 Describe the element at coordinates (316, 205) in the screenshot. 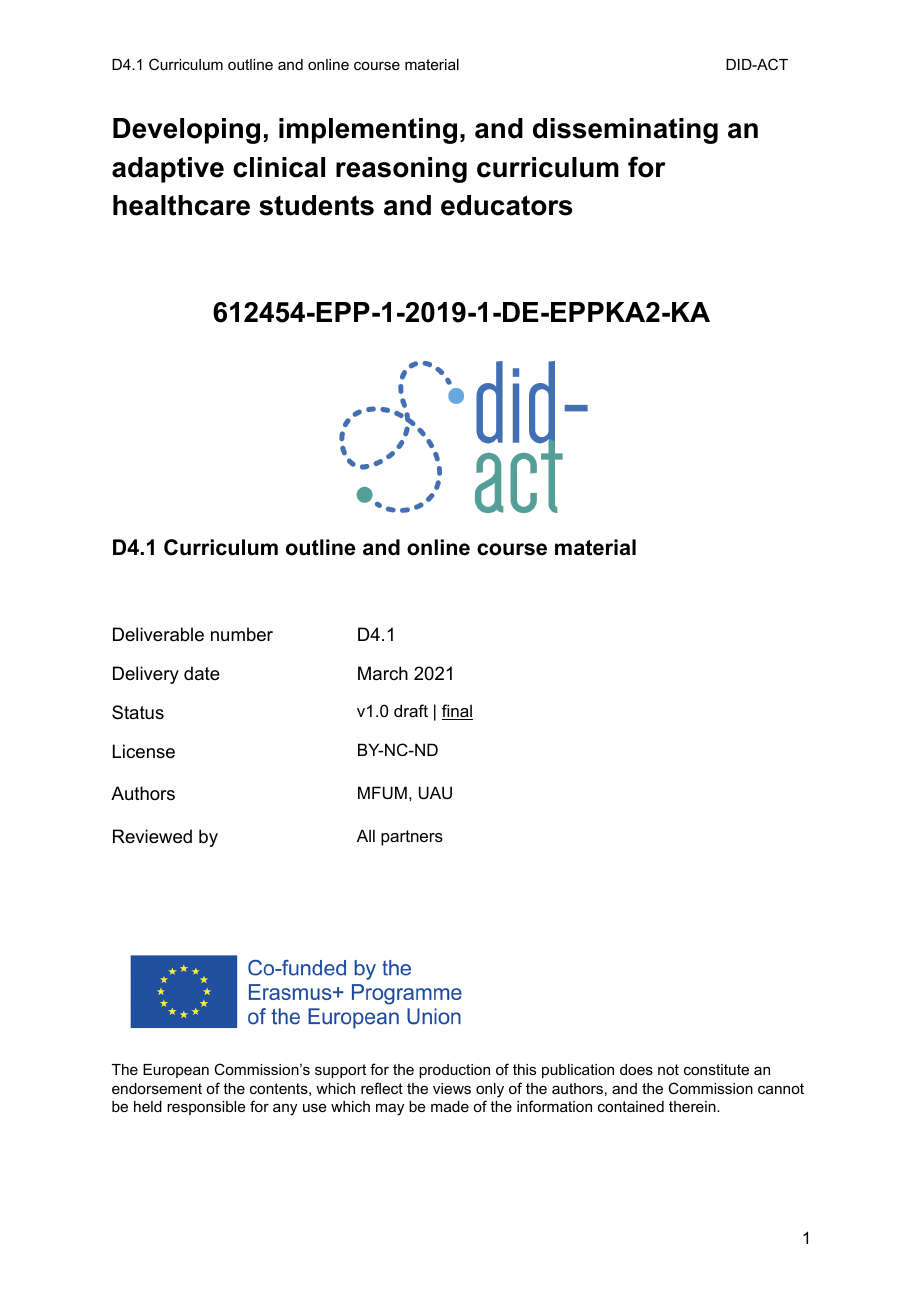

I see `students` at that location.
